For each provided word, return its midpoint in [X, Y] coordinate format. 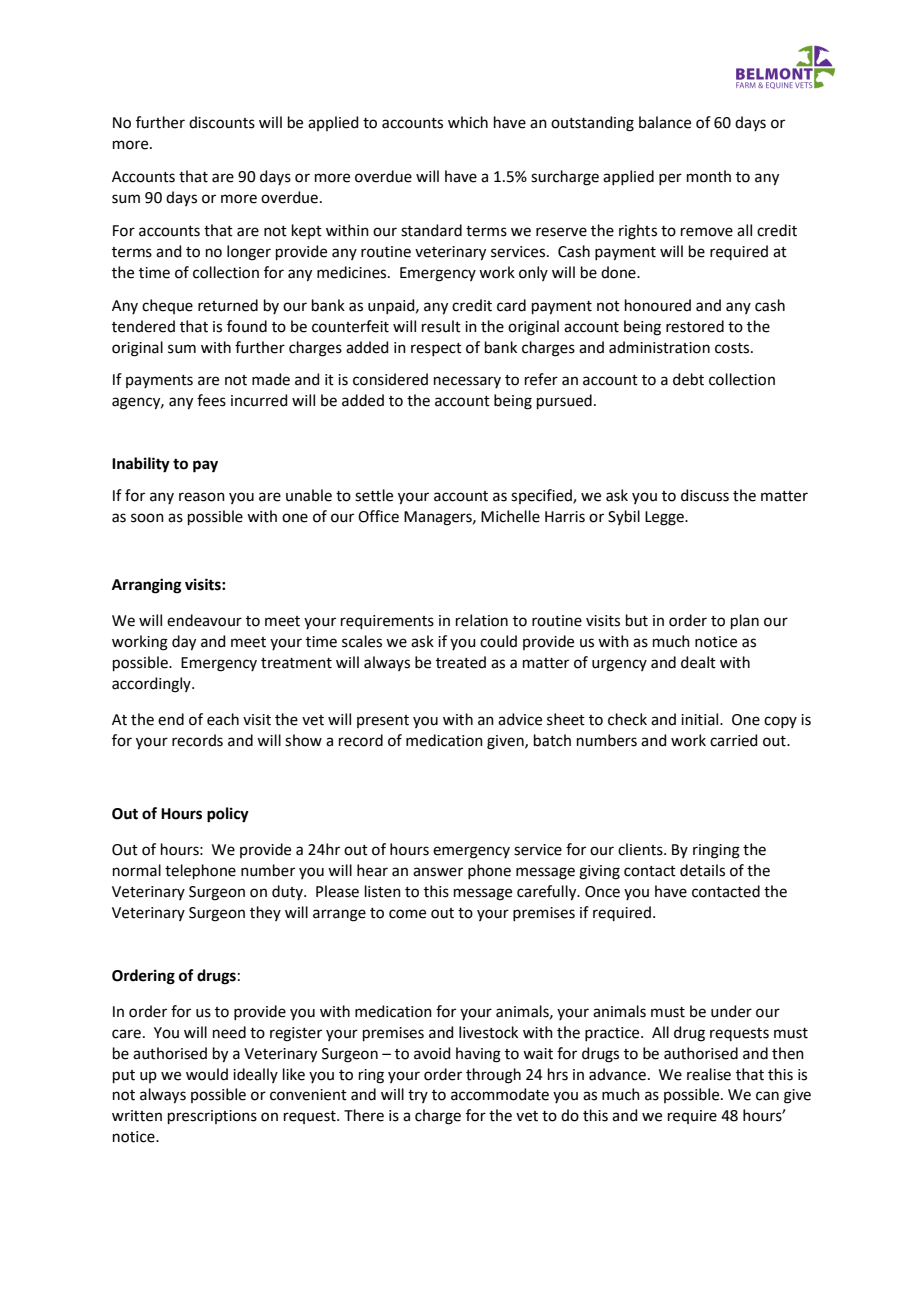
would [207, 1074]
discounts [222, 122]
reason [202, 497]
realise [709, 1074]
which [468, 122]
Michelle [510, 516]
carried [734, 740]
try [418, 1096]
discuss [705, 495]
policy [228, 815]
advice [520, 719]
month [709, 176]
